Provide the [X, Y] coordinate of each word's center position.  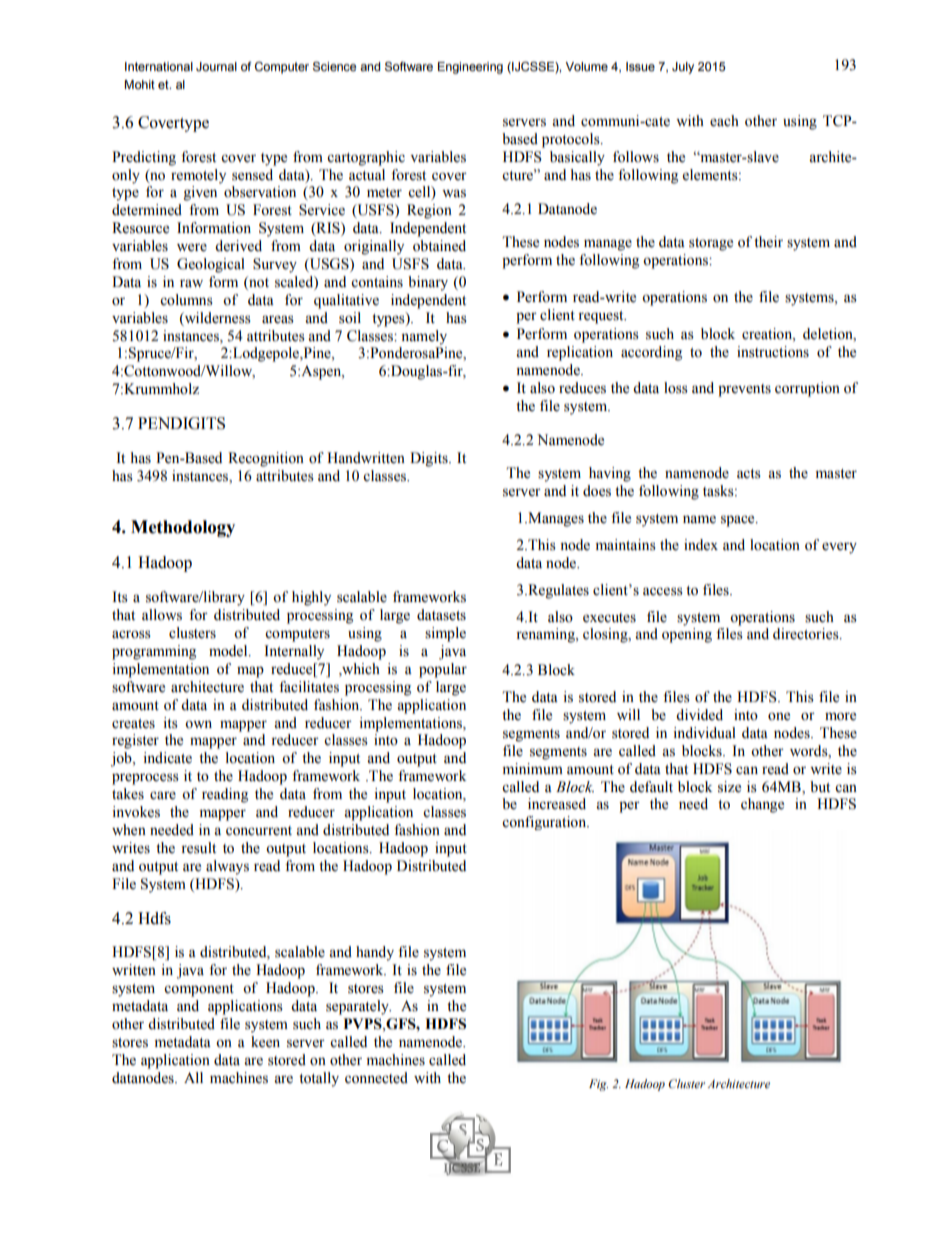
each [724, 121]
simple [445, 634]
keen [265, 1042]
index [701, 545]
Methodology [183, 528]
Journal [216, 66]
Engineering [470, 68]
